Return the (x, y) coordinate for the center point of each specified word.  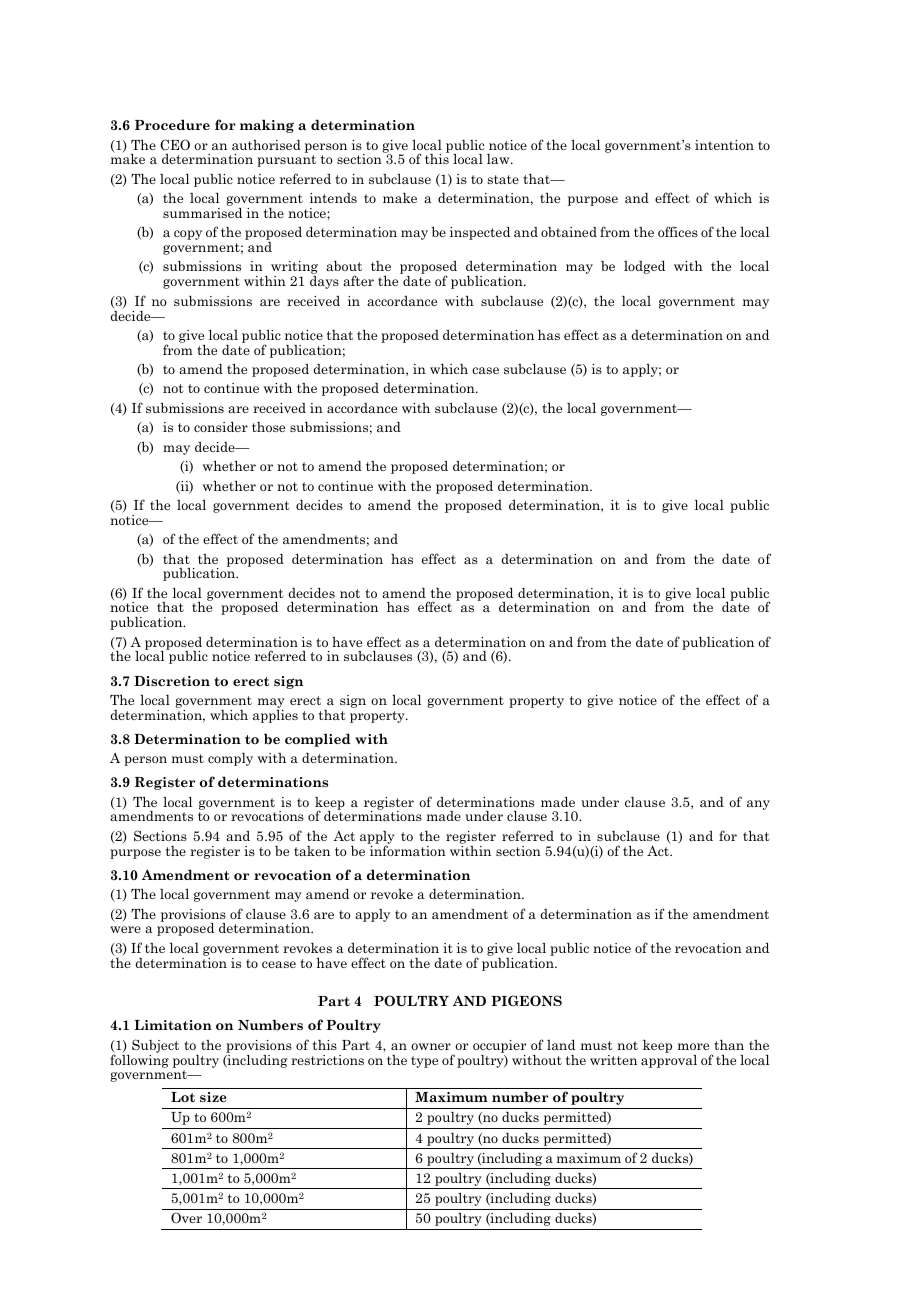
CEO (175, 145)
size (213, 1097)
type (424, 1062)
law (499, 159)
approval (669, 1060)
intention (724, 145)
